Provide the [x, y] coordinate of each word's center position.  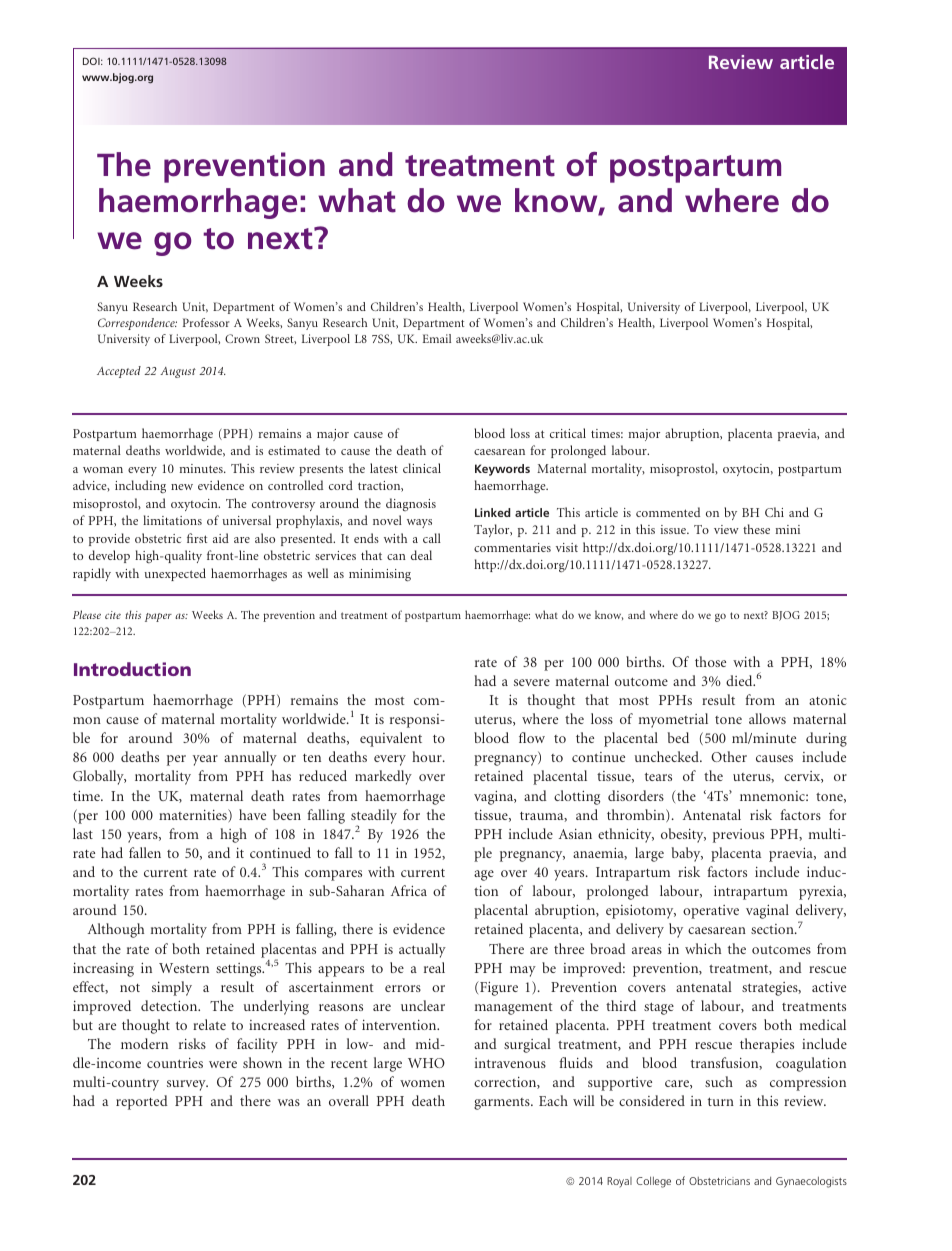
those [710, 661]
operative [711, 912]
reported [142, 1102]
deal [421, 555]
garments [503, 1104]
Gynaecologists [811, 1182]
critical [568, 433]
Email [437, 338]
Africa [409, 890]
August [178, 372]
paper [158, 617]
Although [116, 930]
